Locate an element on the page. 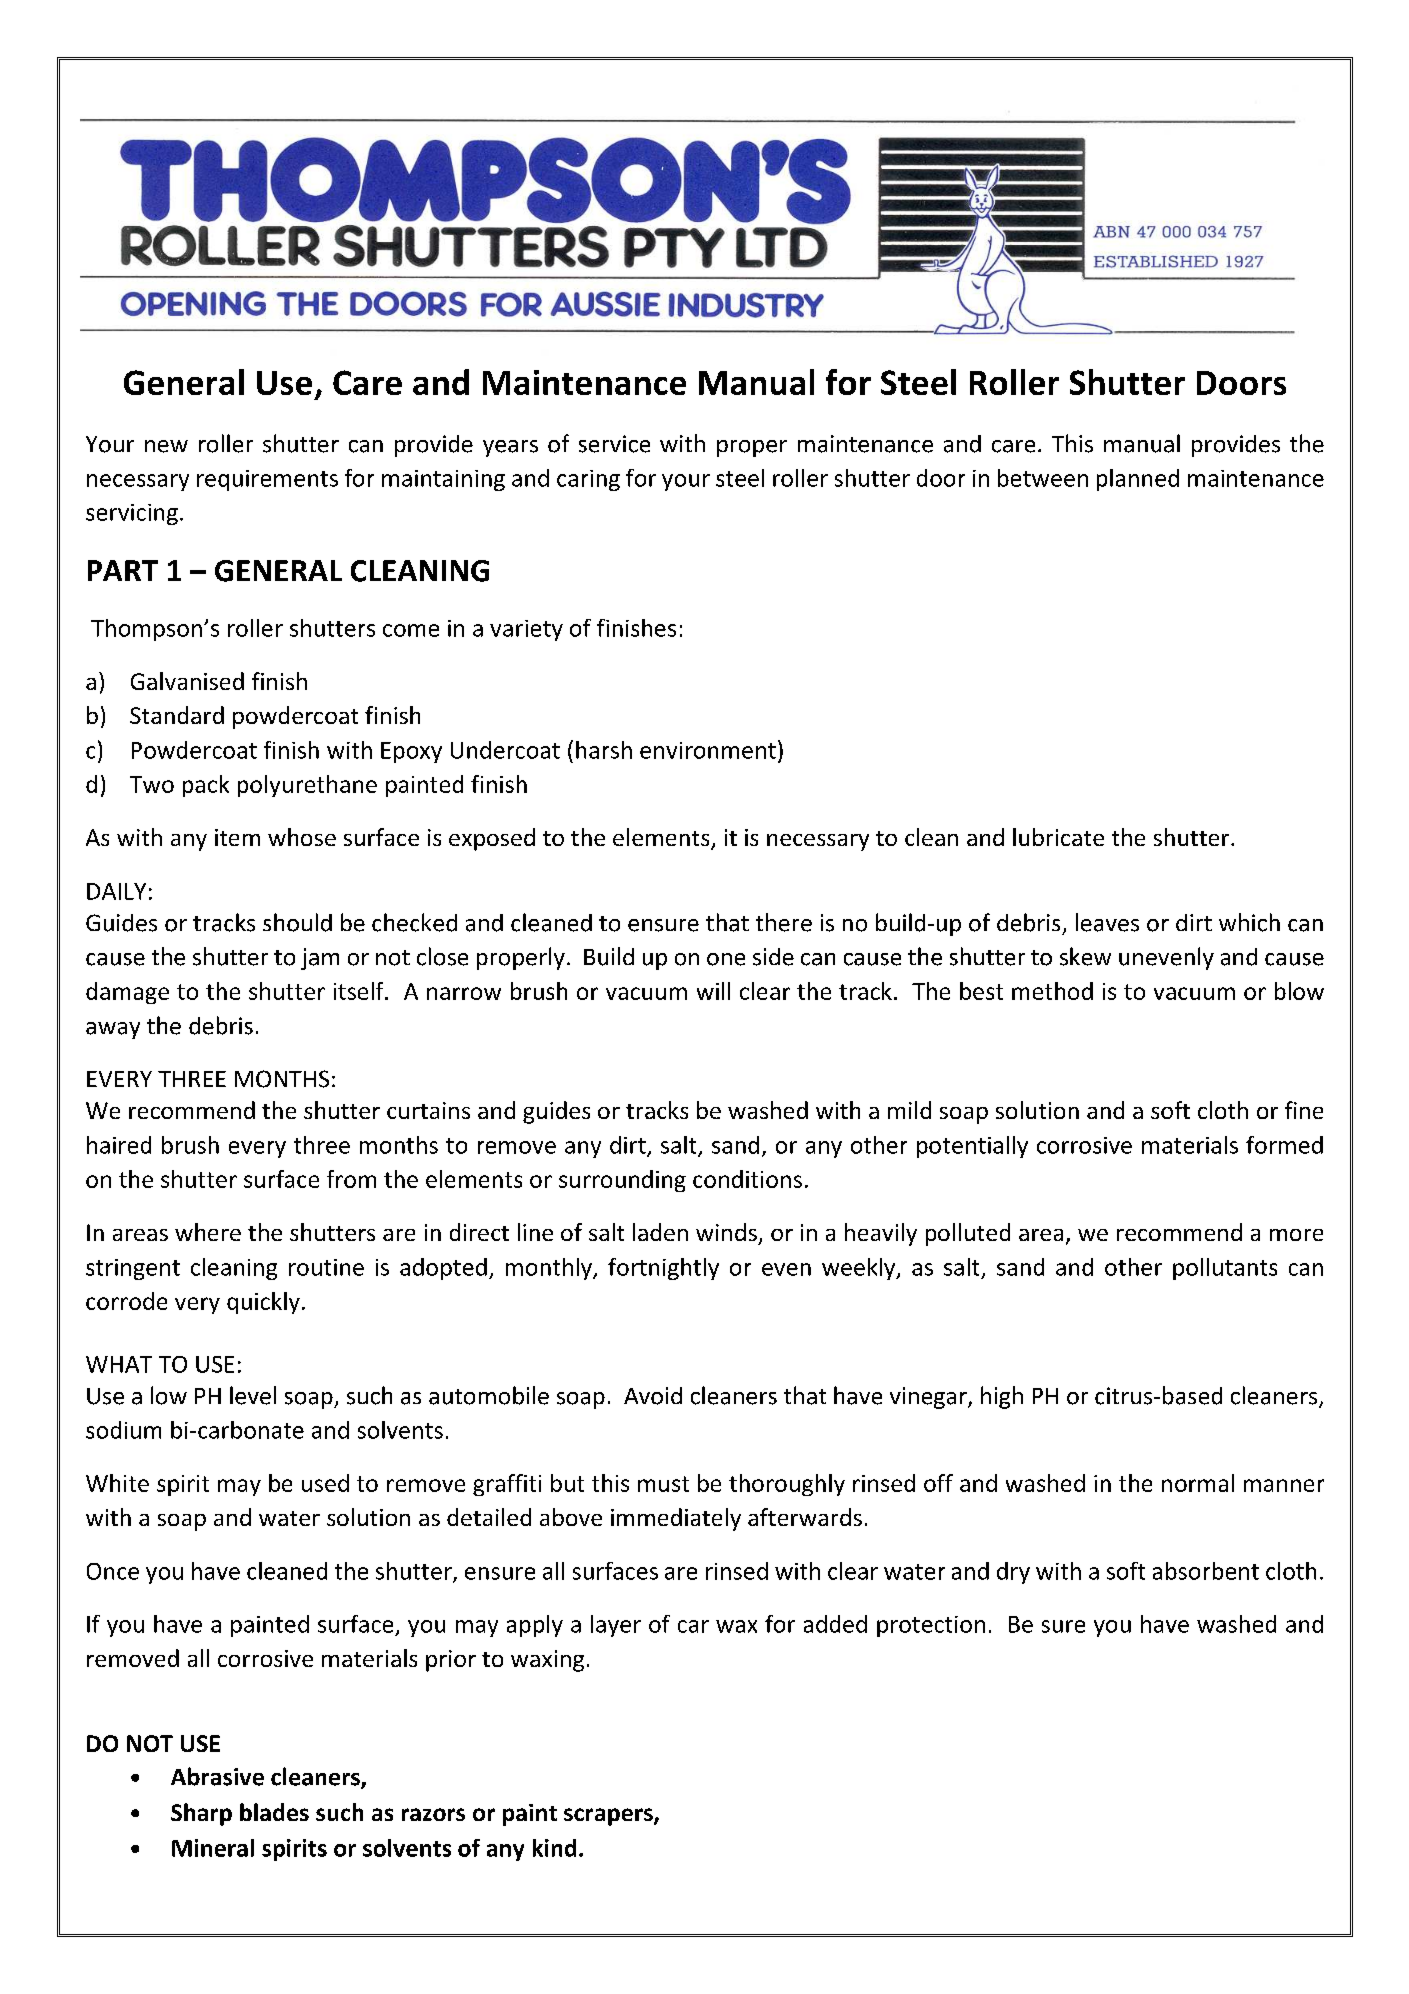 The image size is (1409, 1994). blades is located at coordinates (274, 1812).
